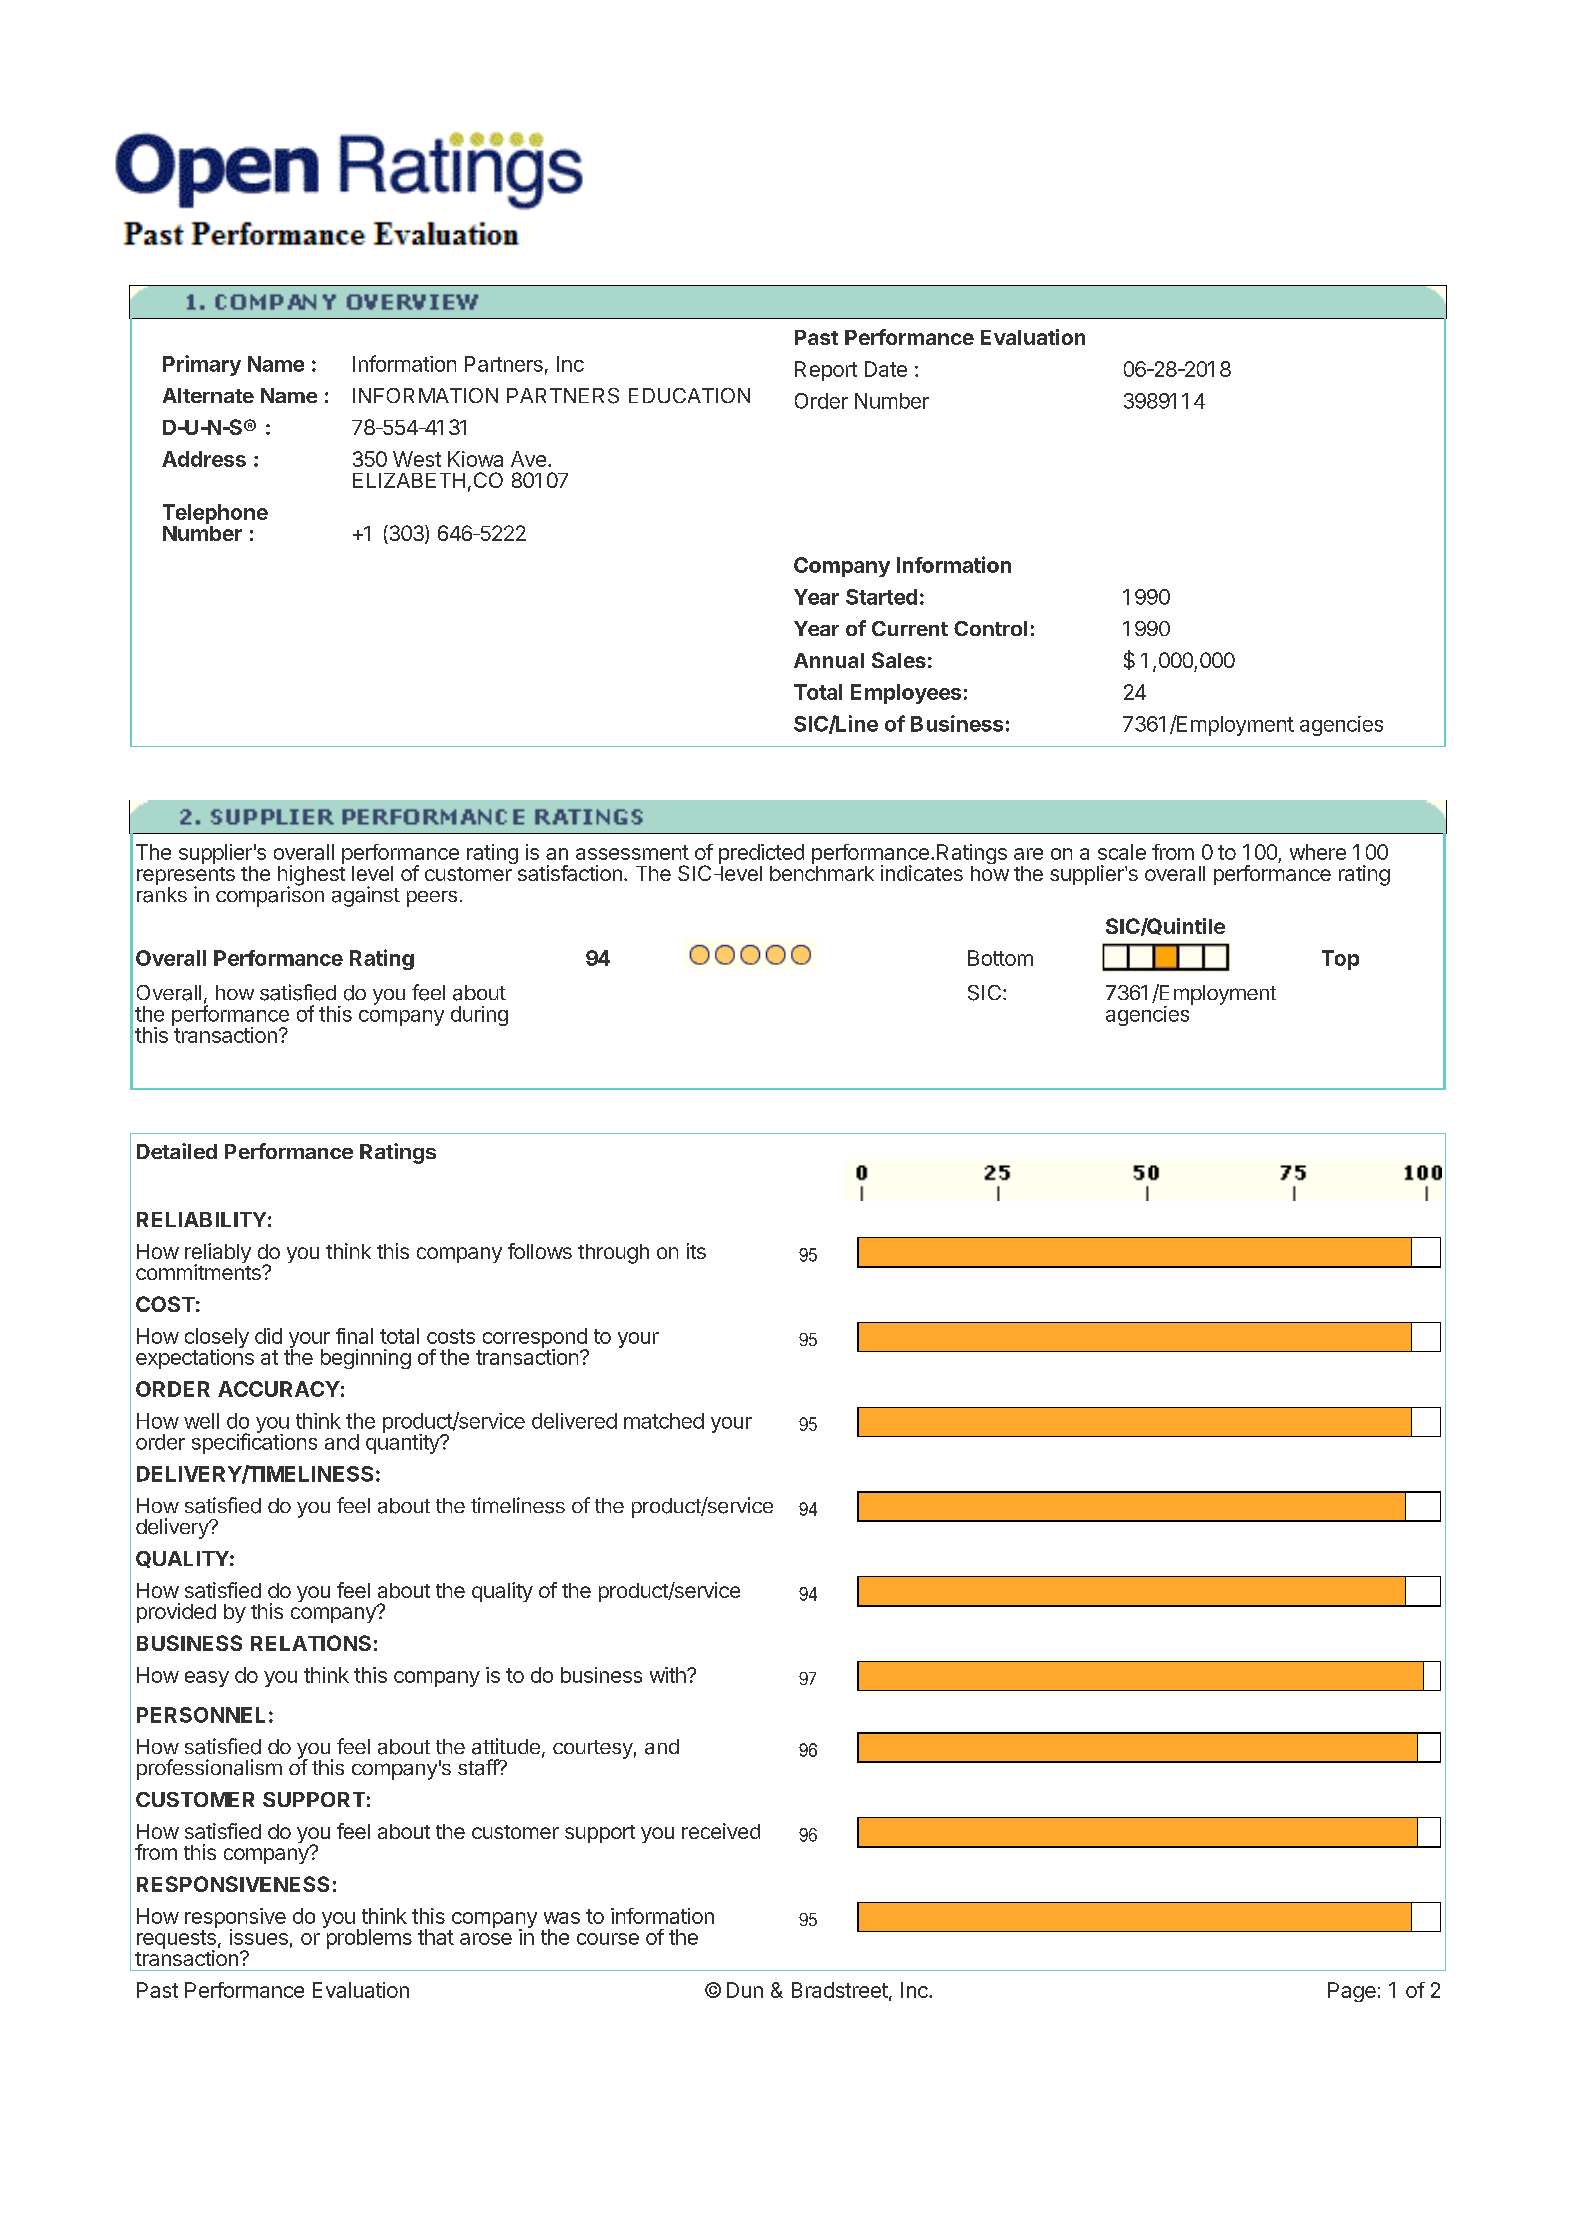 The image size is (1576, 2230). What do you see at coordinates (689, 395) in the document?
I see `EDUCATION` at bounding box center [689, 395].
